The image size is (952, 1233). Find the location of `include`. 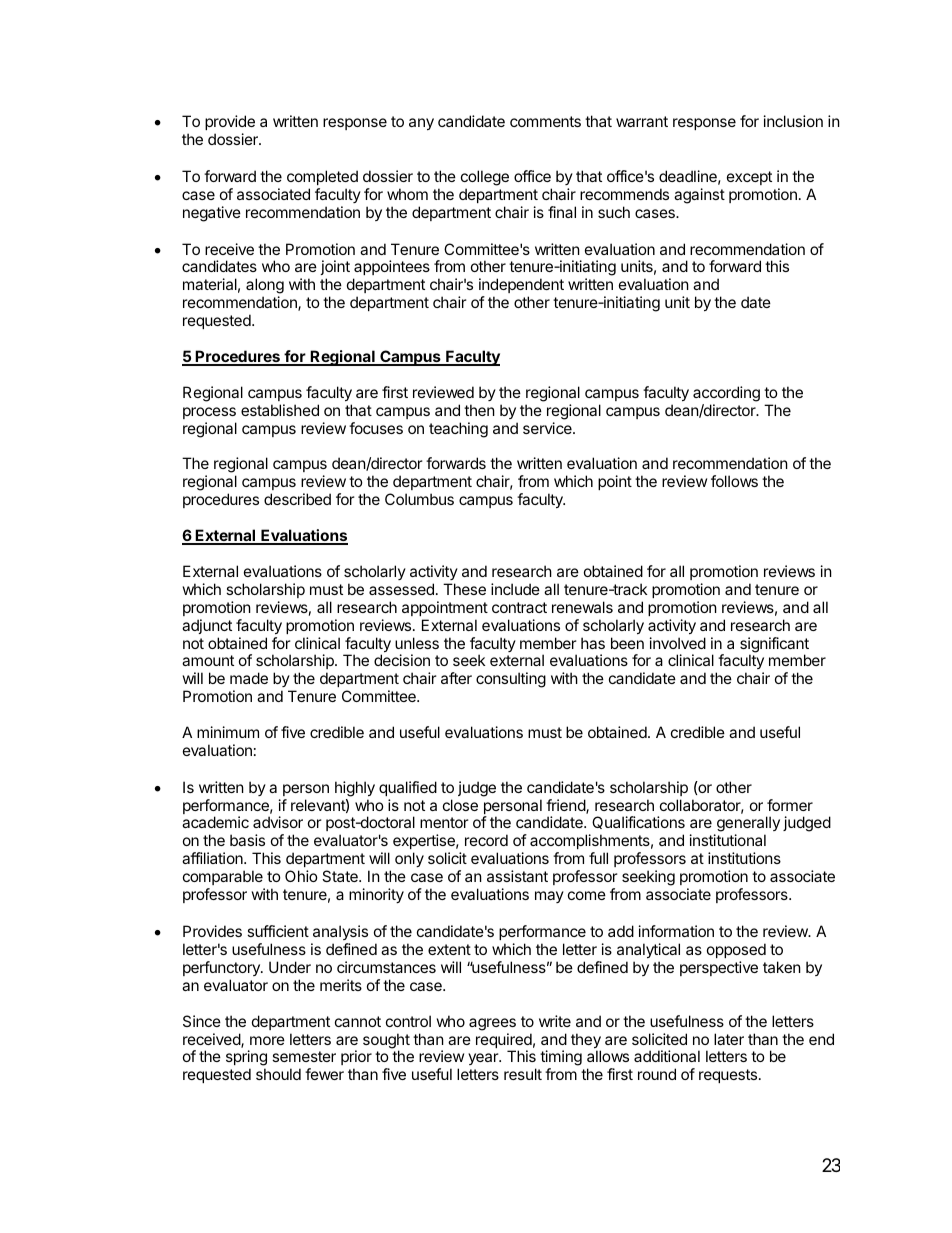

include is located at coordinates (515, 589).
